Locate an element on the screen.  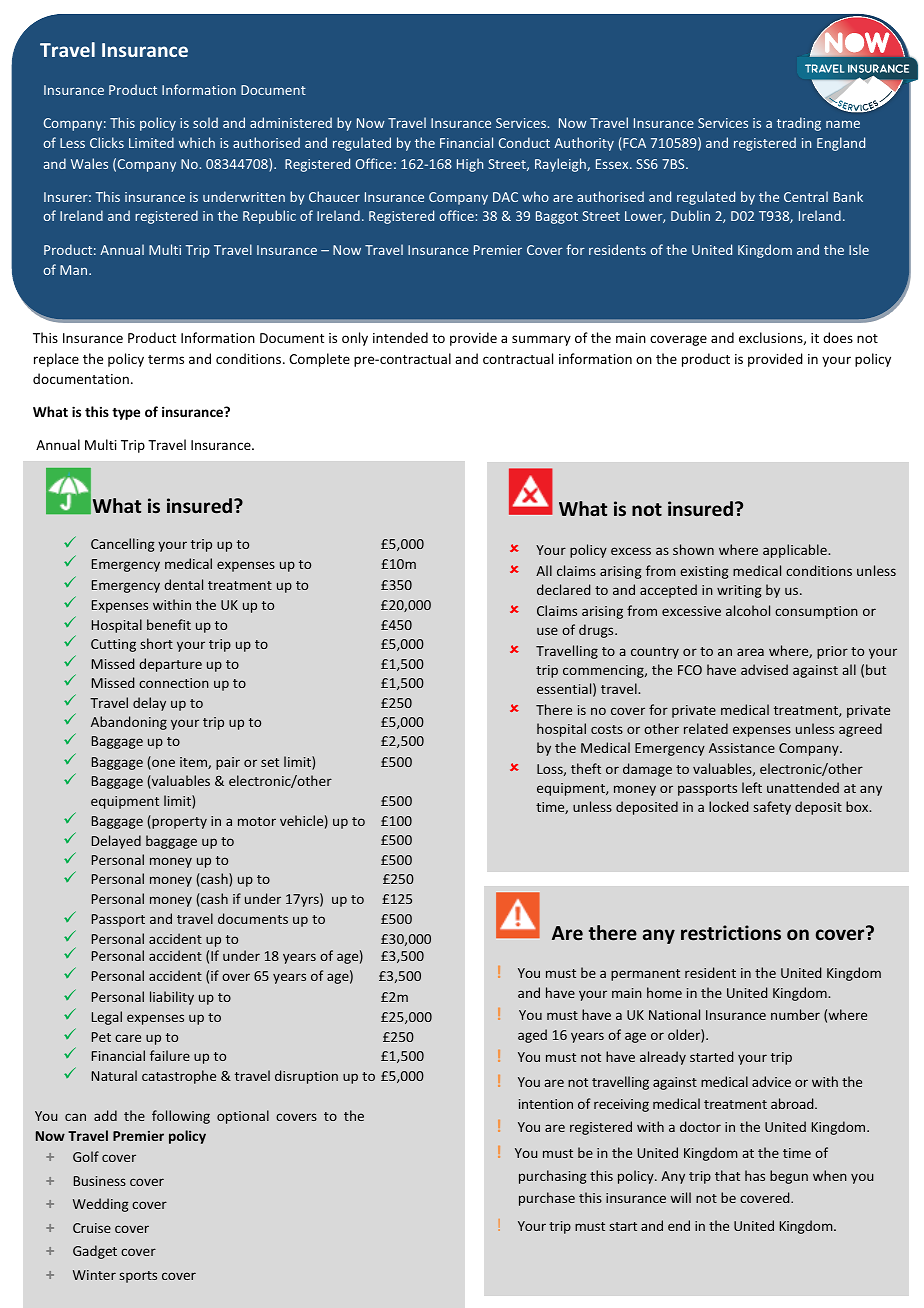
High is located at coordinates (470, 165).
